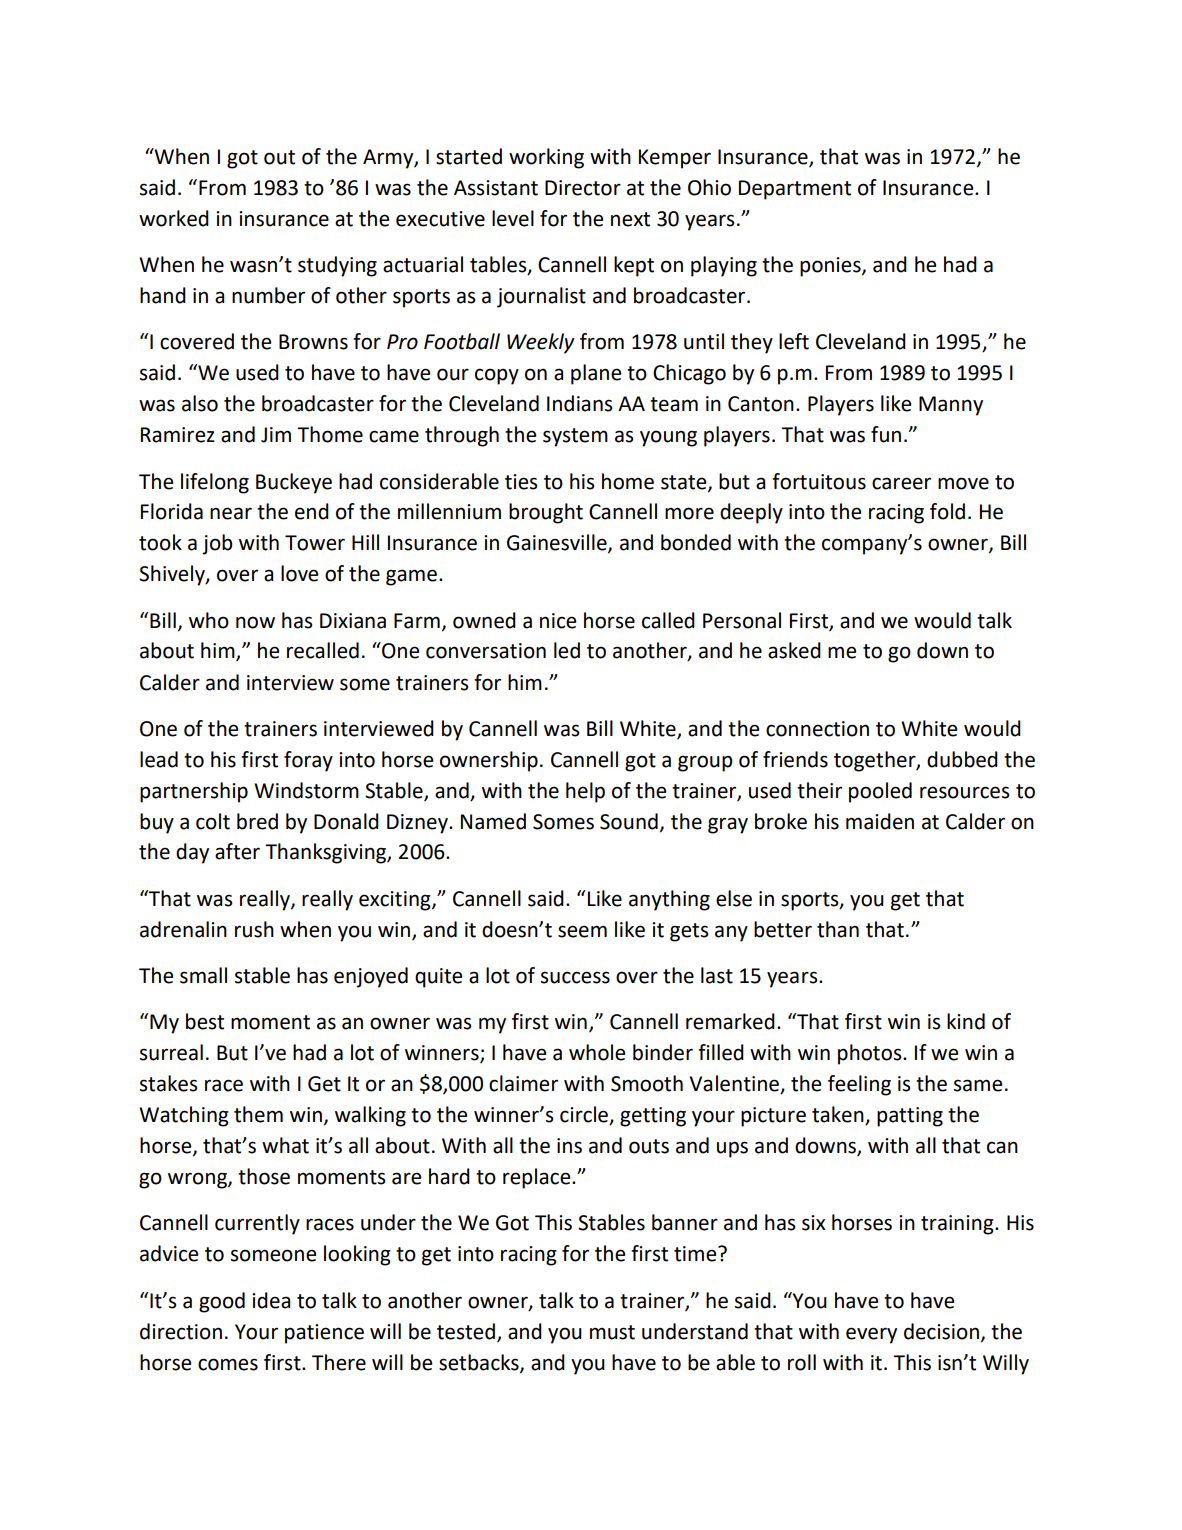  I want to click on every, so click(871, 1335).
